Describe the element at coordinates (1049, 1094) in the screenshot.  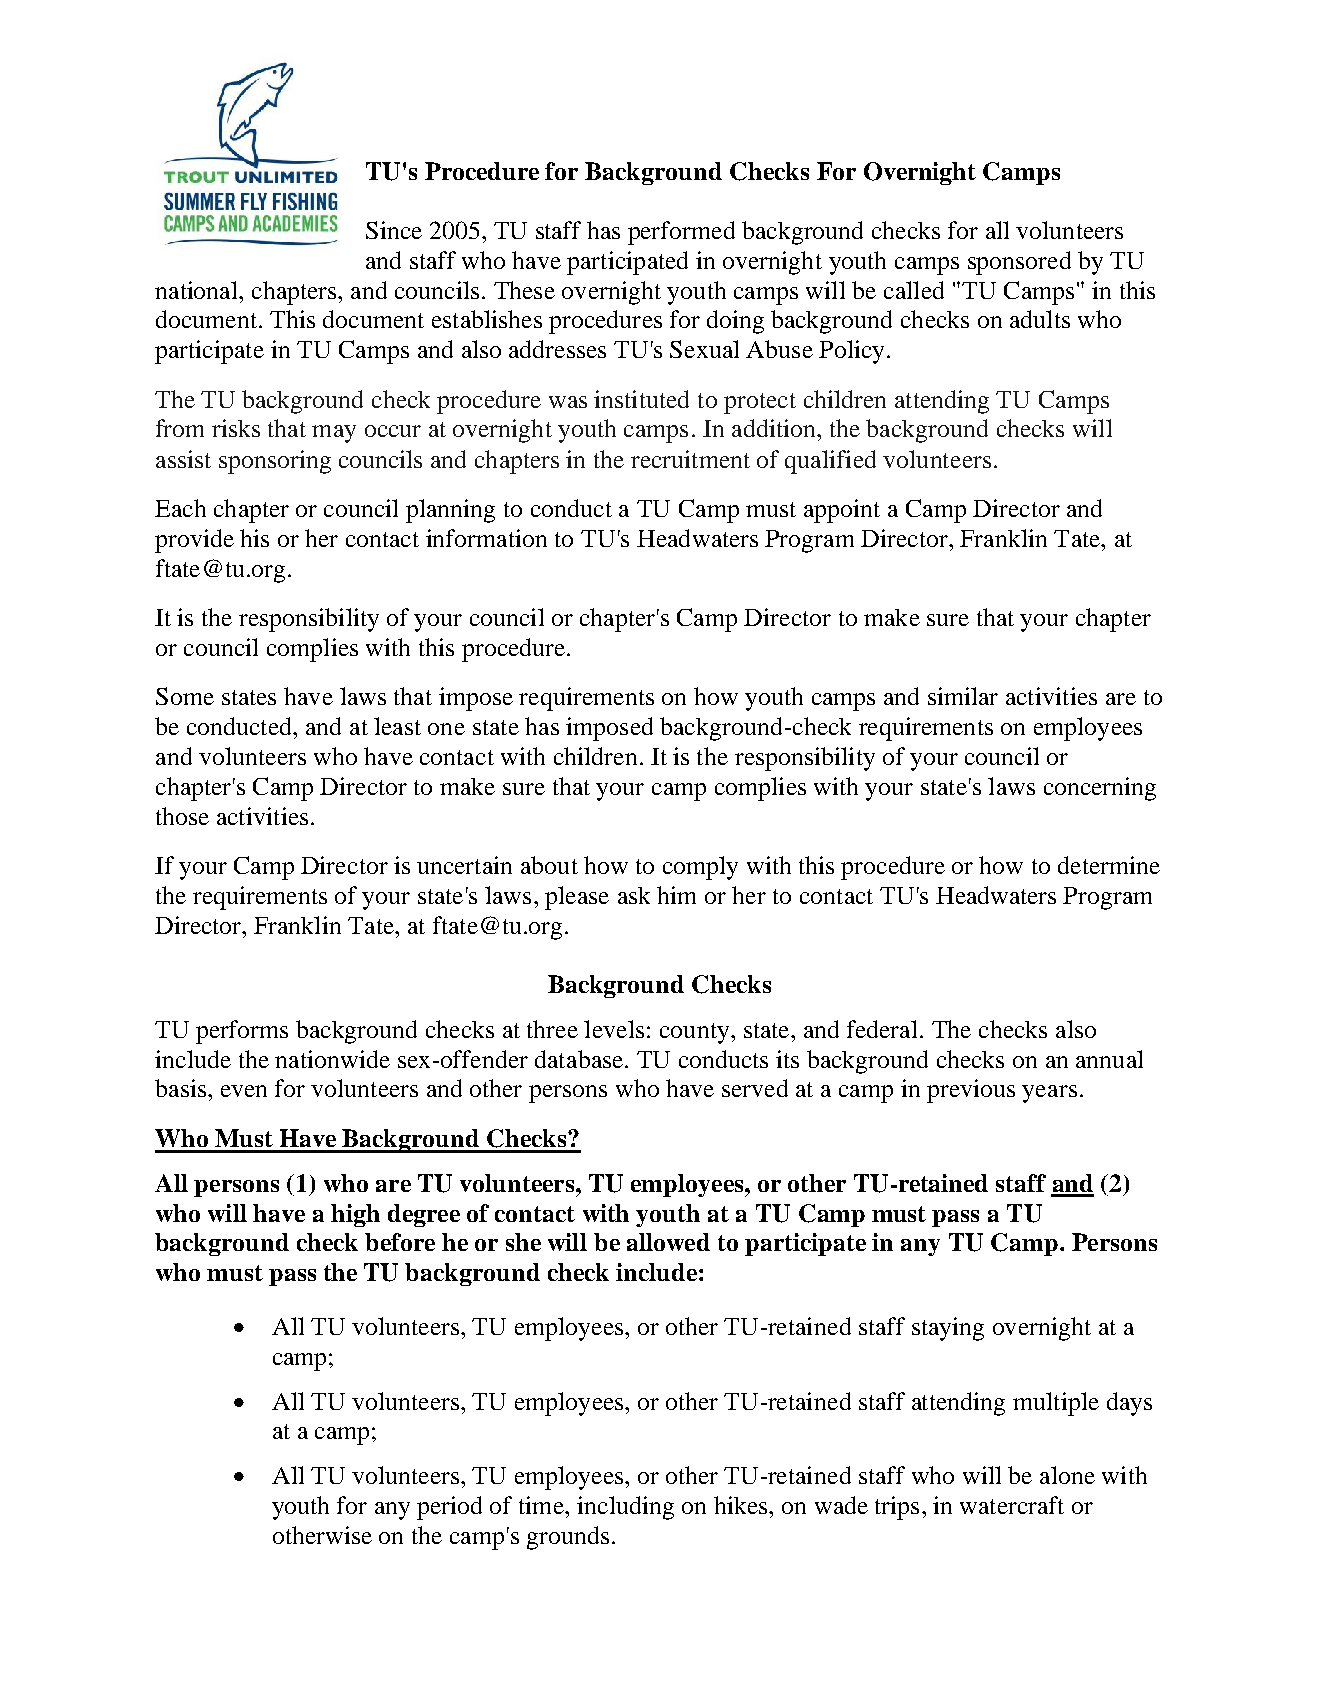
I see `years` at that location.
